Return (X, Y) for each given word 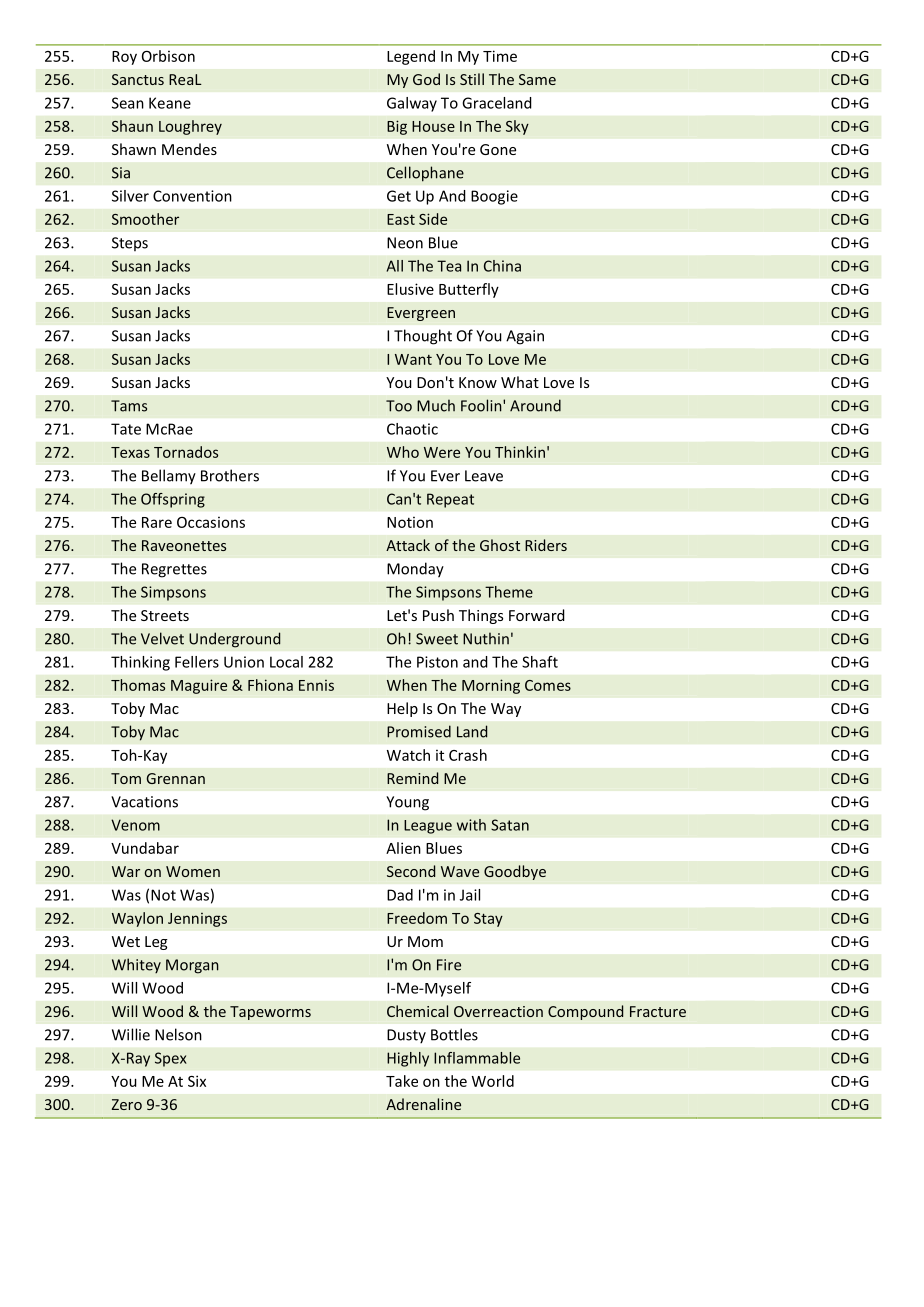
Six (197, 1081)
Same (537, 79)
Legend (411, 57)
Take (402, 1081)
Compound (585, 1012)
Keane (170, 103)
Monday (415, 570)
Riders (546, 545)
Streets (165, 615)
